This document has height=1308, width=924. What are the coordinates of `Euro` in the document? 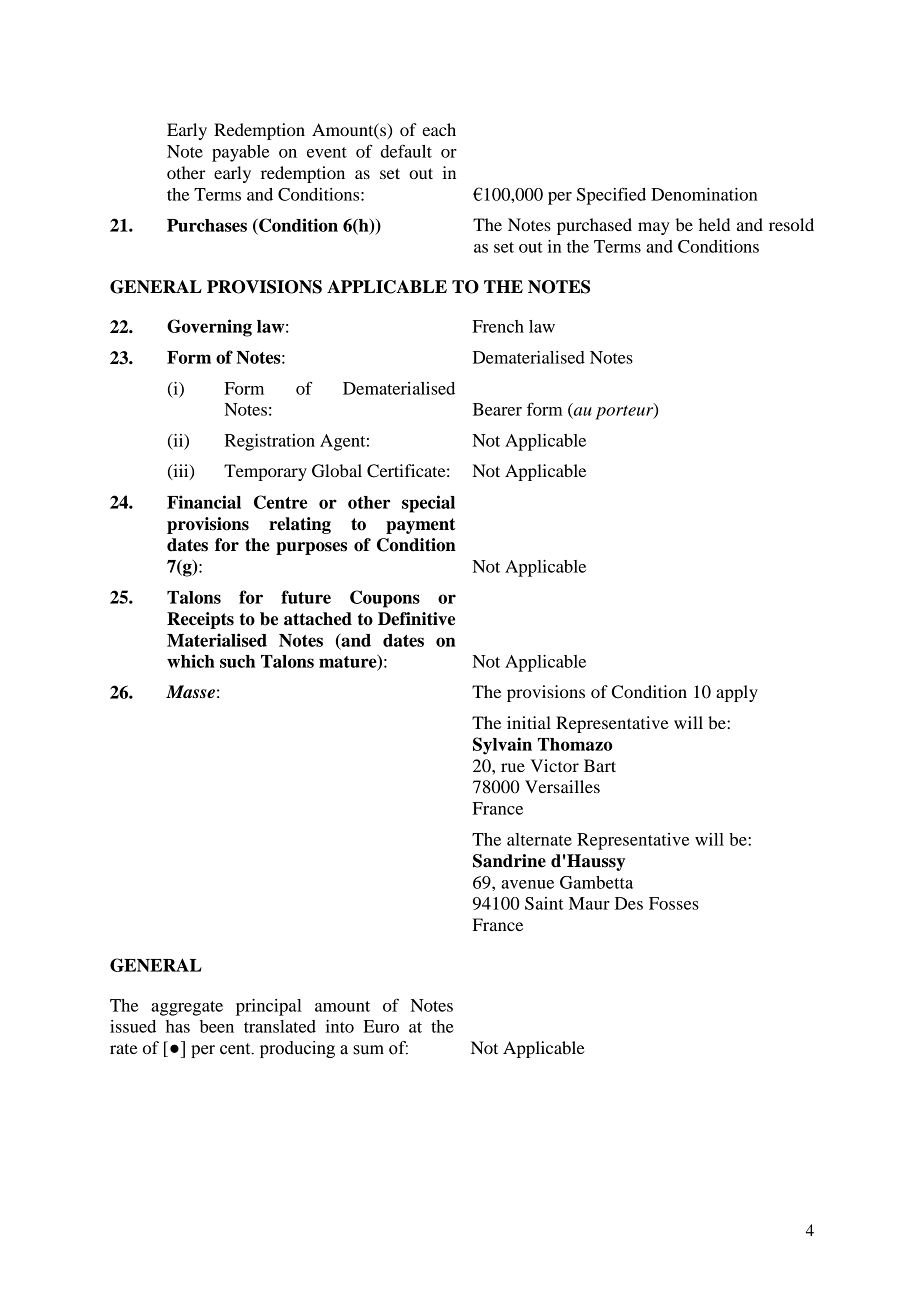 It's located at (381, 1026).
